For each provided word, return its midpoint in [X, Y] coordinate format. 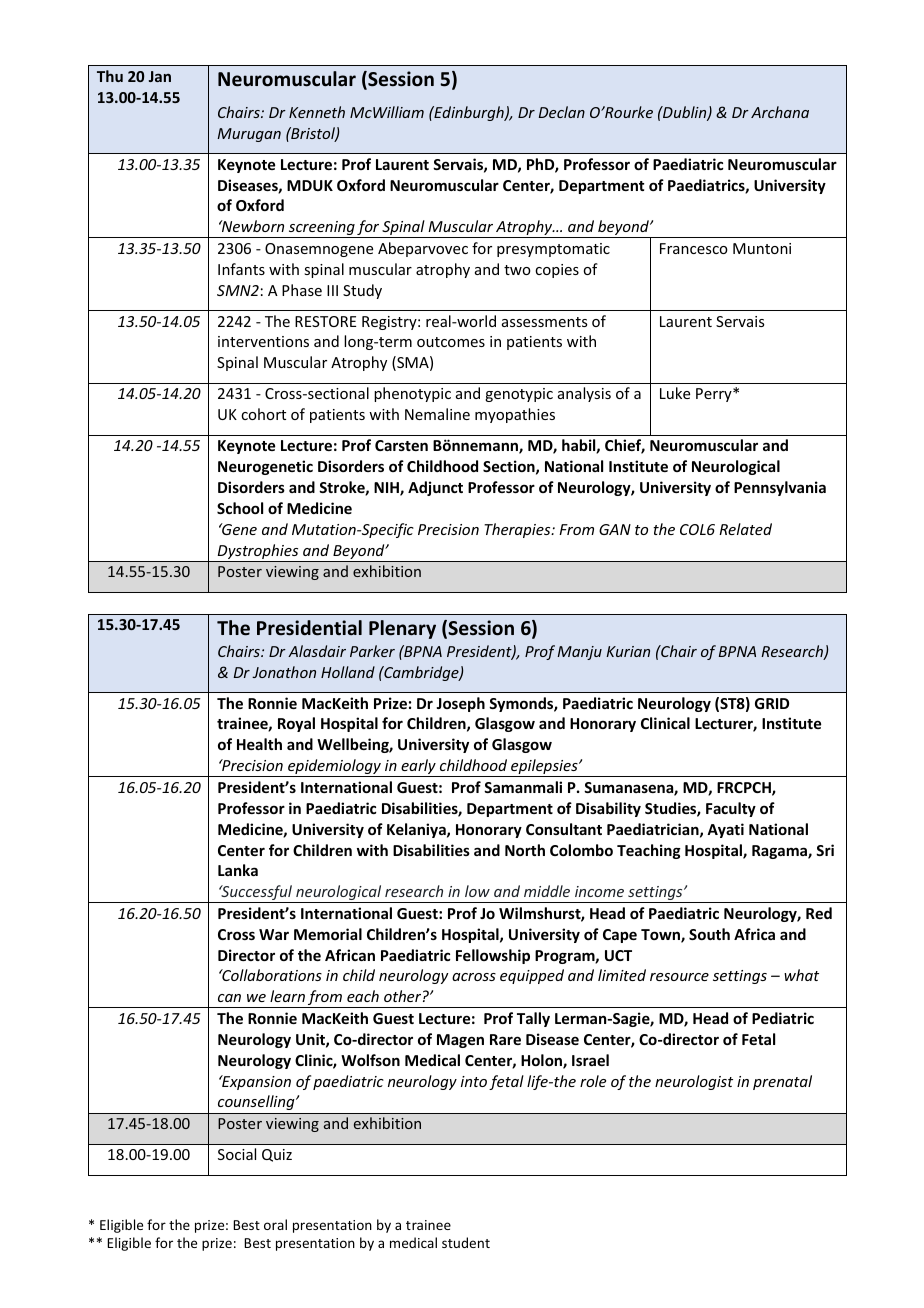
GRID [772, 703]
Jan [160, 76]
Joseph [460, 704]
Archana [780, 112]
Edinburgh [469, 113]
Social [237, 1154]
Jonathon [284, 672]
